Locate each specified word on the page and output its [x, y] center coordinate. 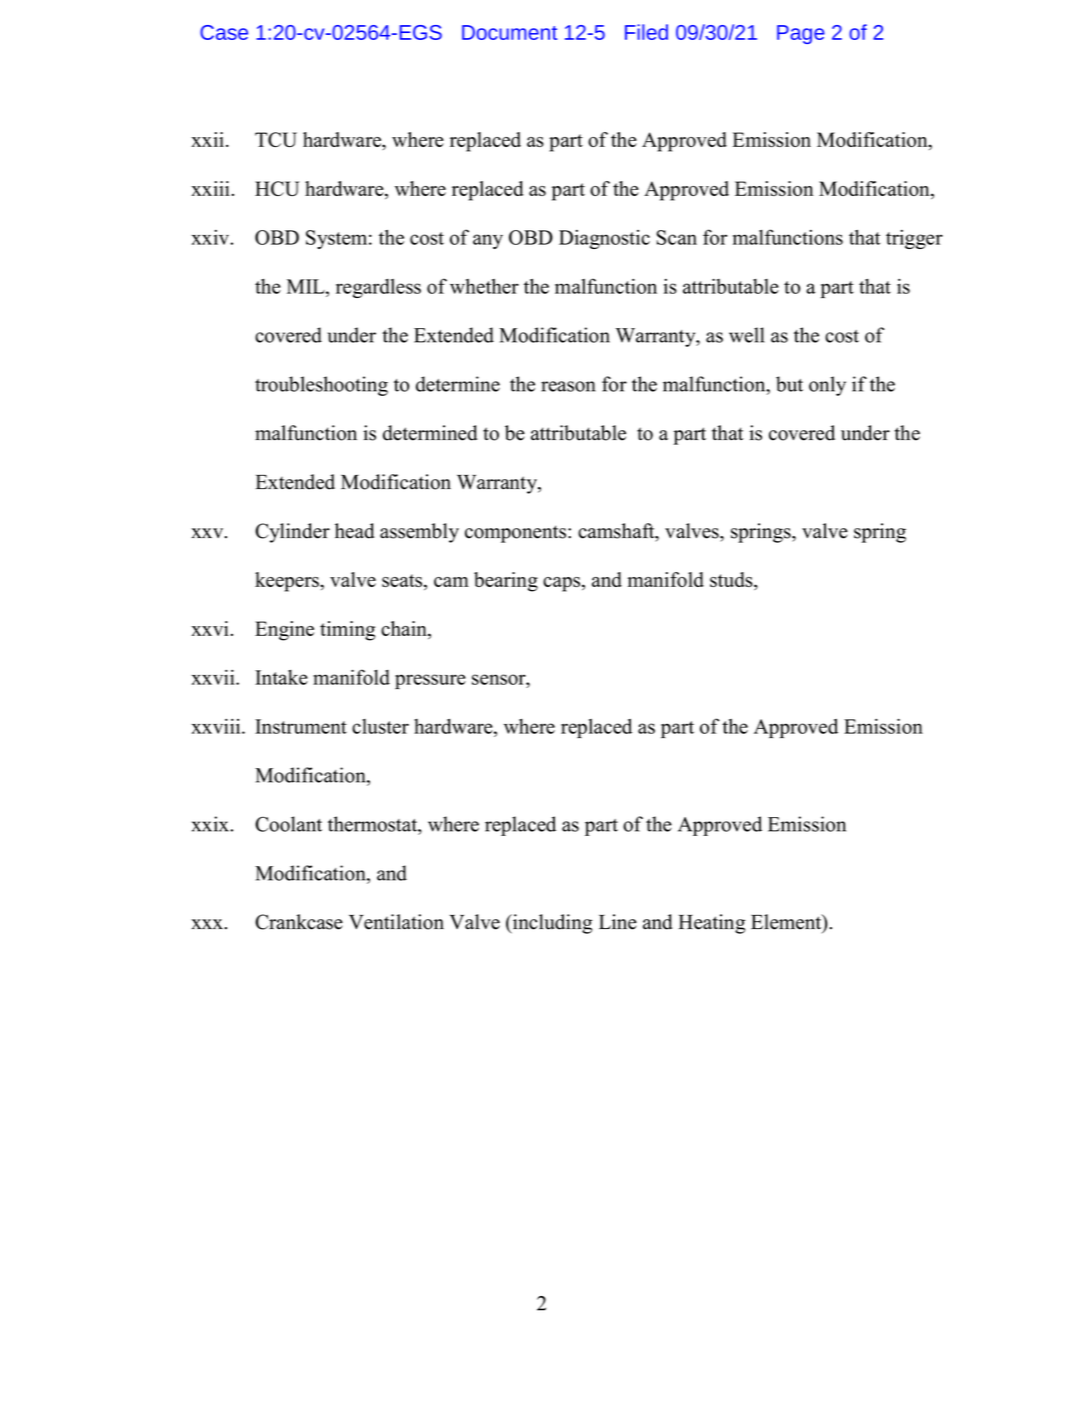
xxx [207, 924]
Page [801, 34]
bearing [506, 582]
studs [732, 581]
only [827, 386]
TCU [276, 139]
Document [509, 32]
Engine [284, 631]
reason [568, 386]
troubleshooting [321, 386]
